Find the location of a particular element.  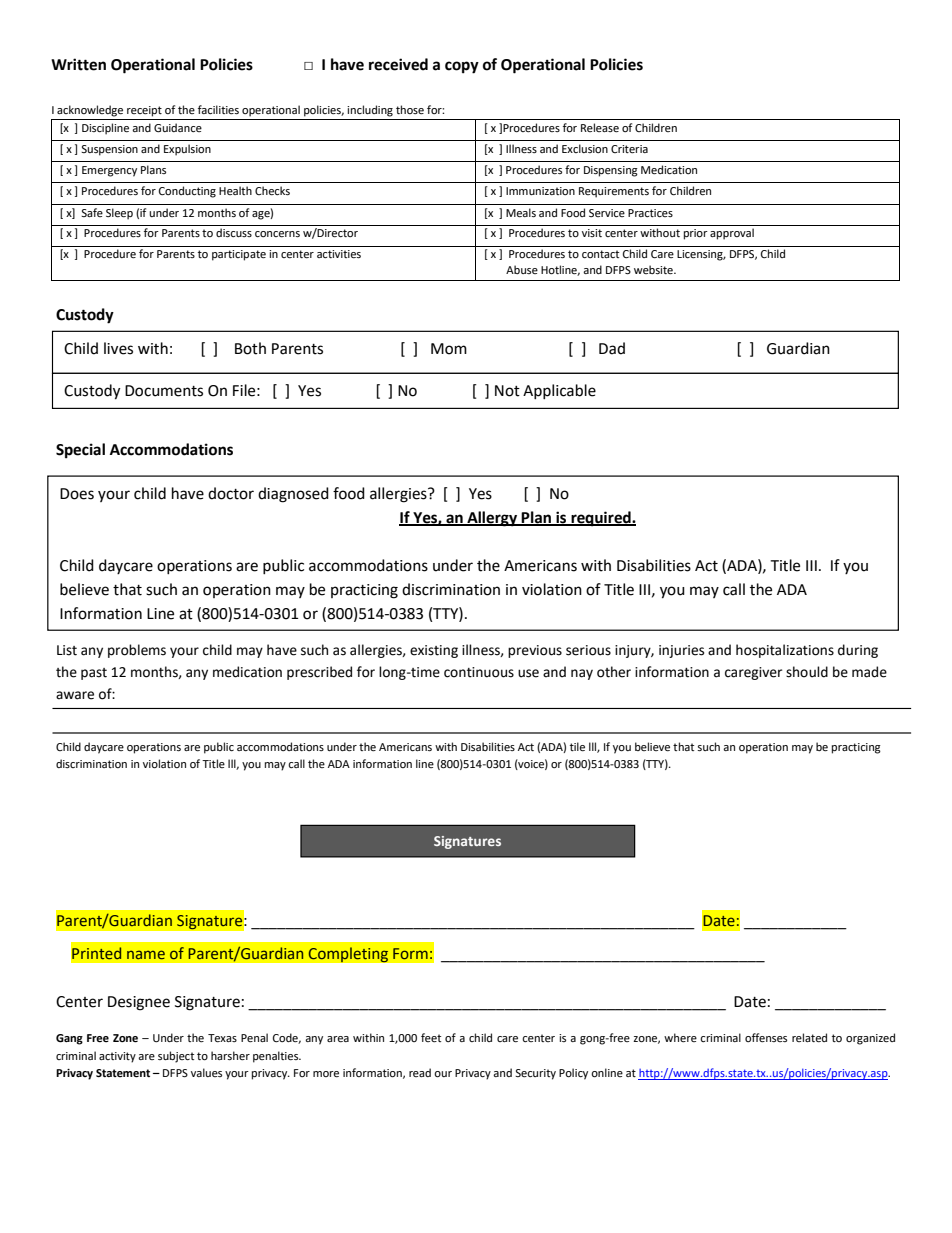

Criteria is located at coordinates (629, 149).
